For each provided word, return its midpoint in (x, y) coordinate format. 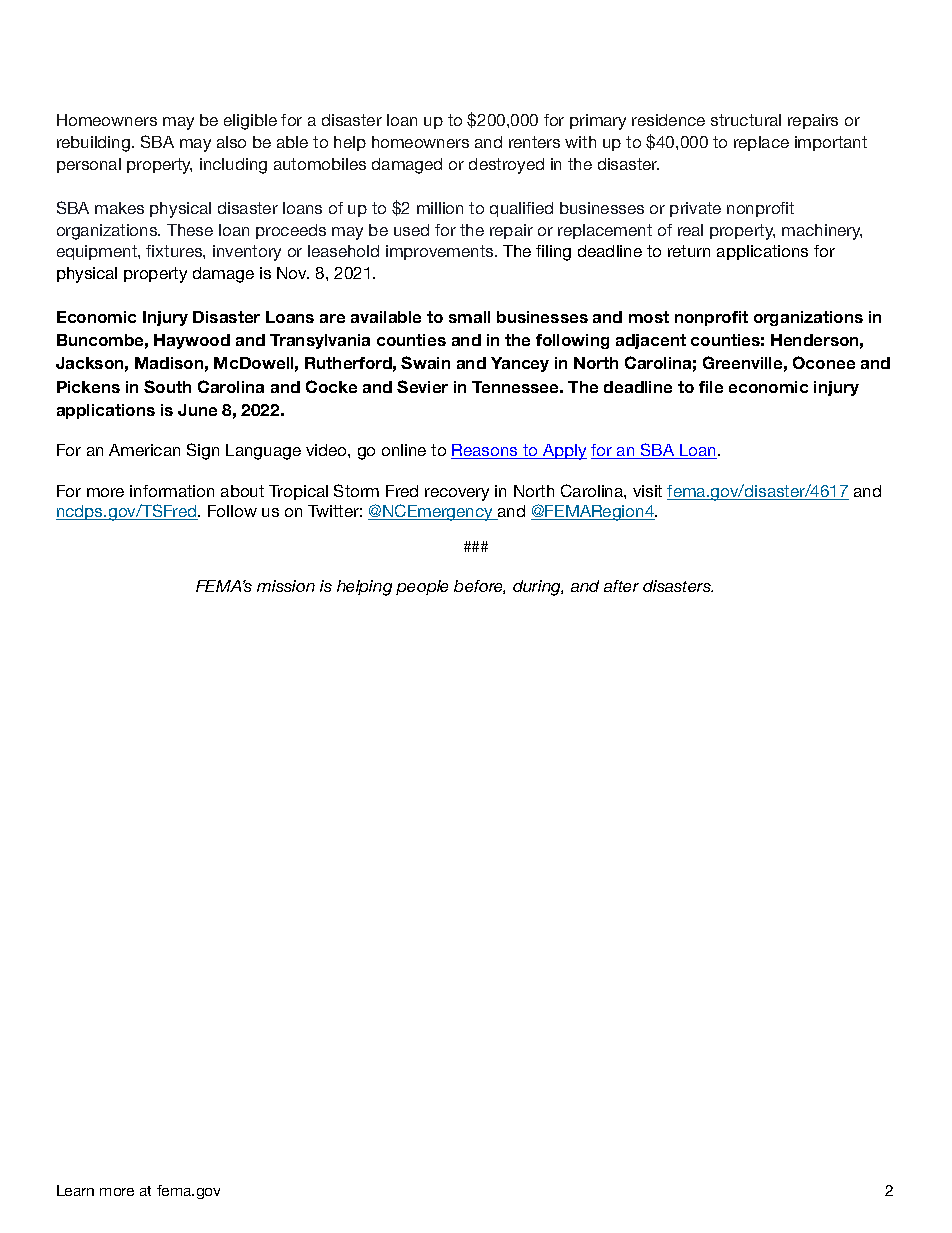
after (621, 586)
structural (746, 120)
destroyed (506, 166)
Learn (75, 1190)
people (422, 587)
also (231, 142)
